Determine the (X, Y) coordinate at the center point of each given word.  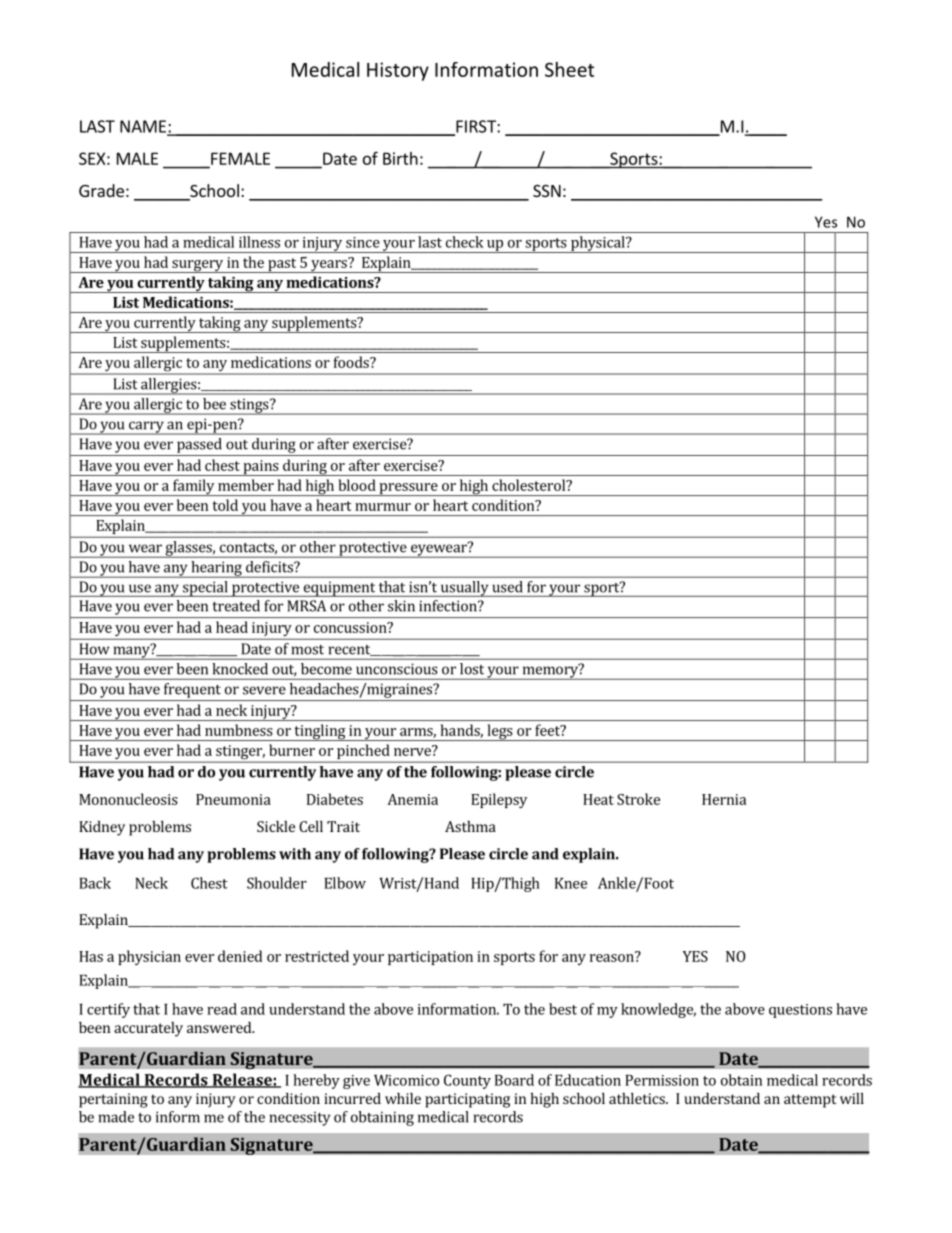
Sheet (569, 69)
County (467, 1081)
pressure (408, 489)
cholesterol (530, 485)
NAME (144, 127)
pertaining (113, 1100)
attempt (810, 1101)
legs (500, 732)
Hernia (724, 799)
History (398, 71)
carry (146, 428)
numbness (239, 730)
